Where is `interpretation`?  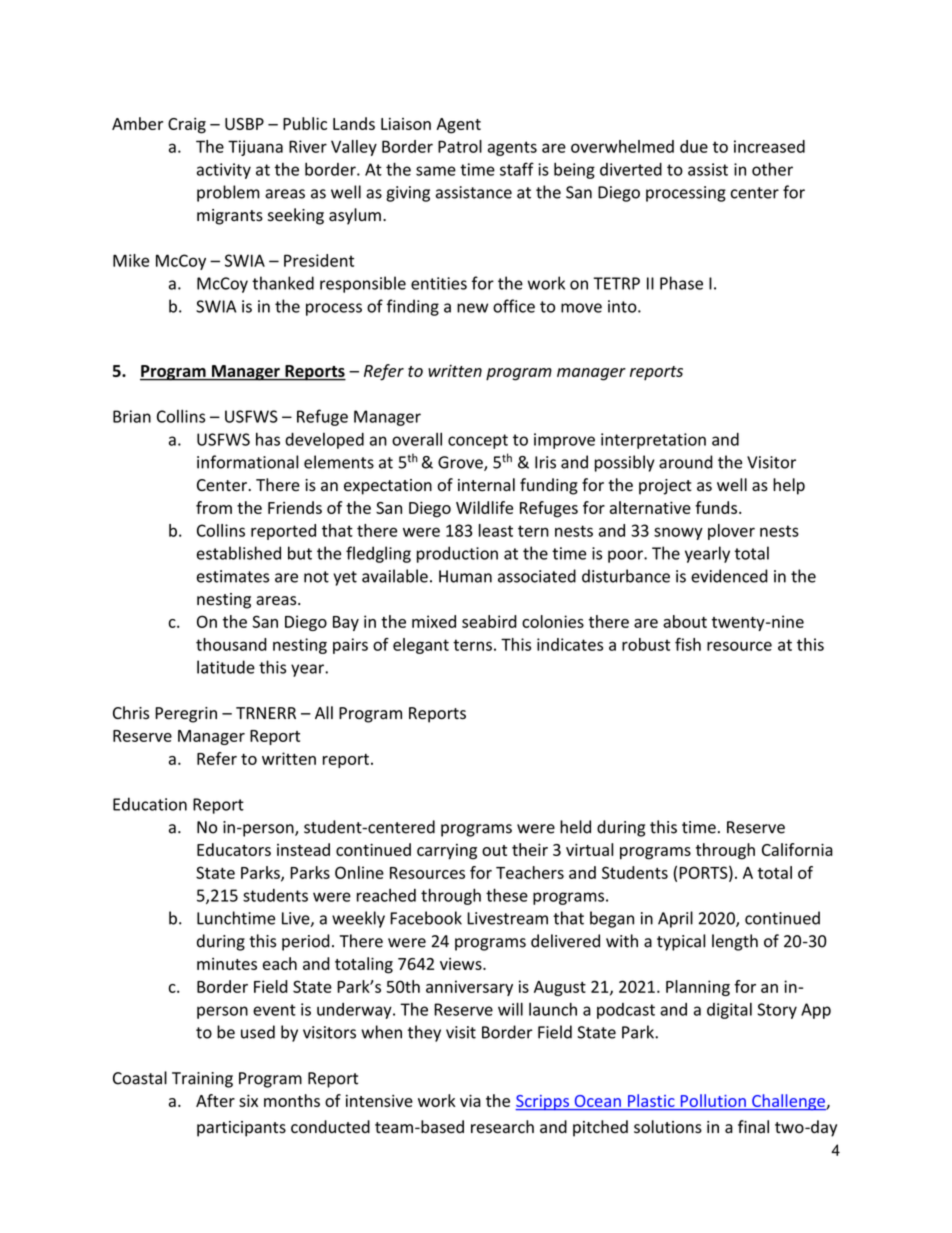
interpretation is located at coordinates (653, 441).
